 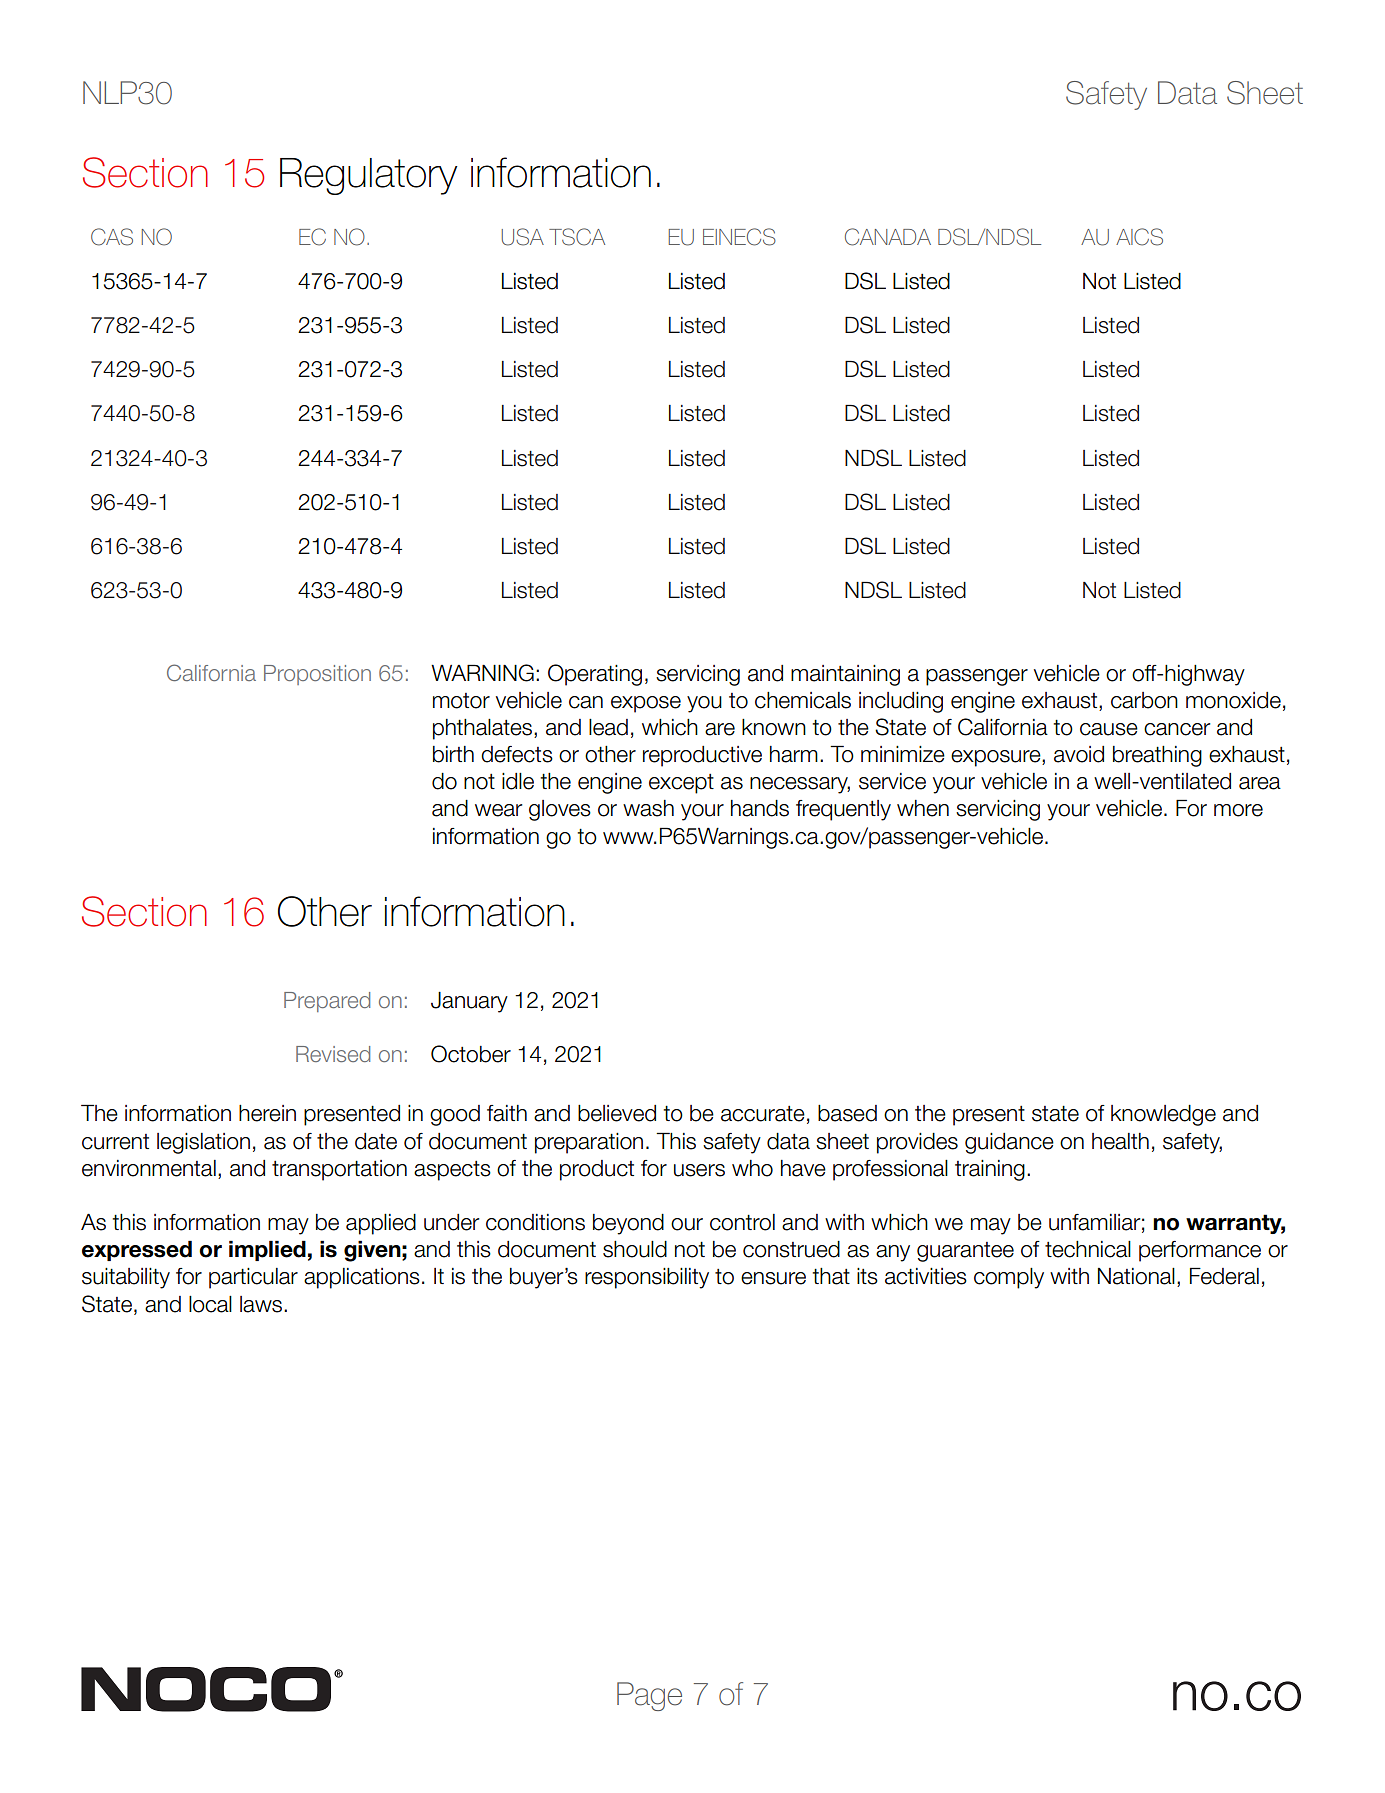 What do you see at coordinates (1238, 810) in the screenshot?
I see `more` at bounding box center [1238, 810].
